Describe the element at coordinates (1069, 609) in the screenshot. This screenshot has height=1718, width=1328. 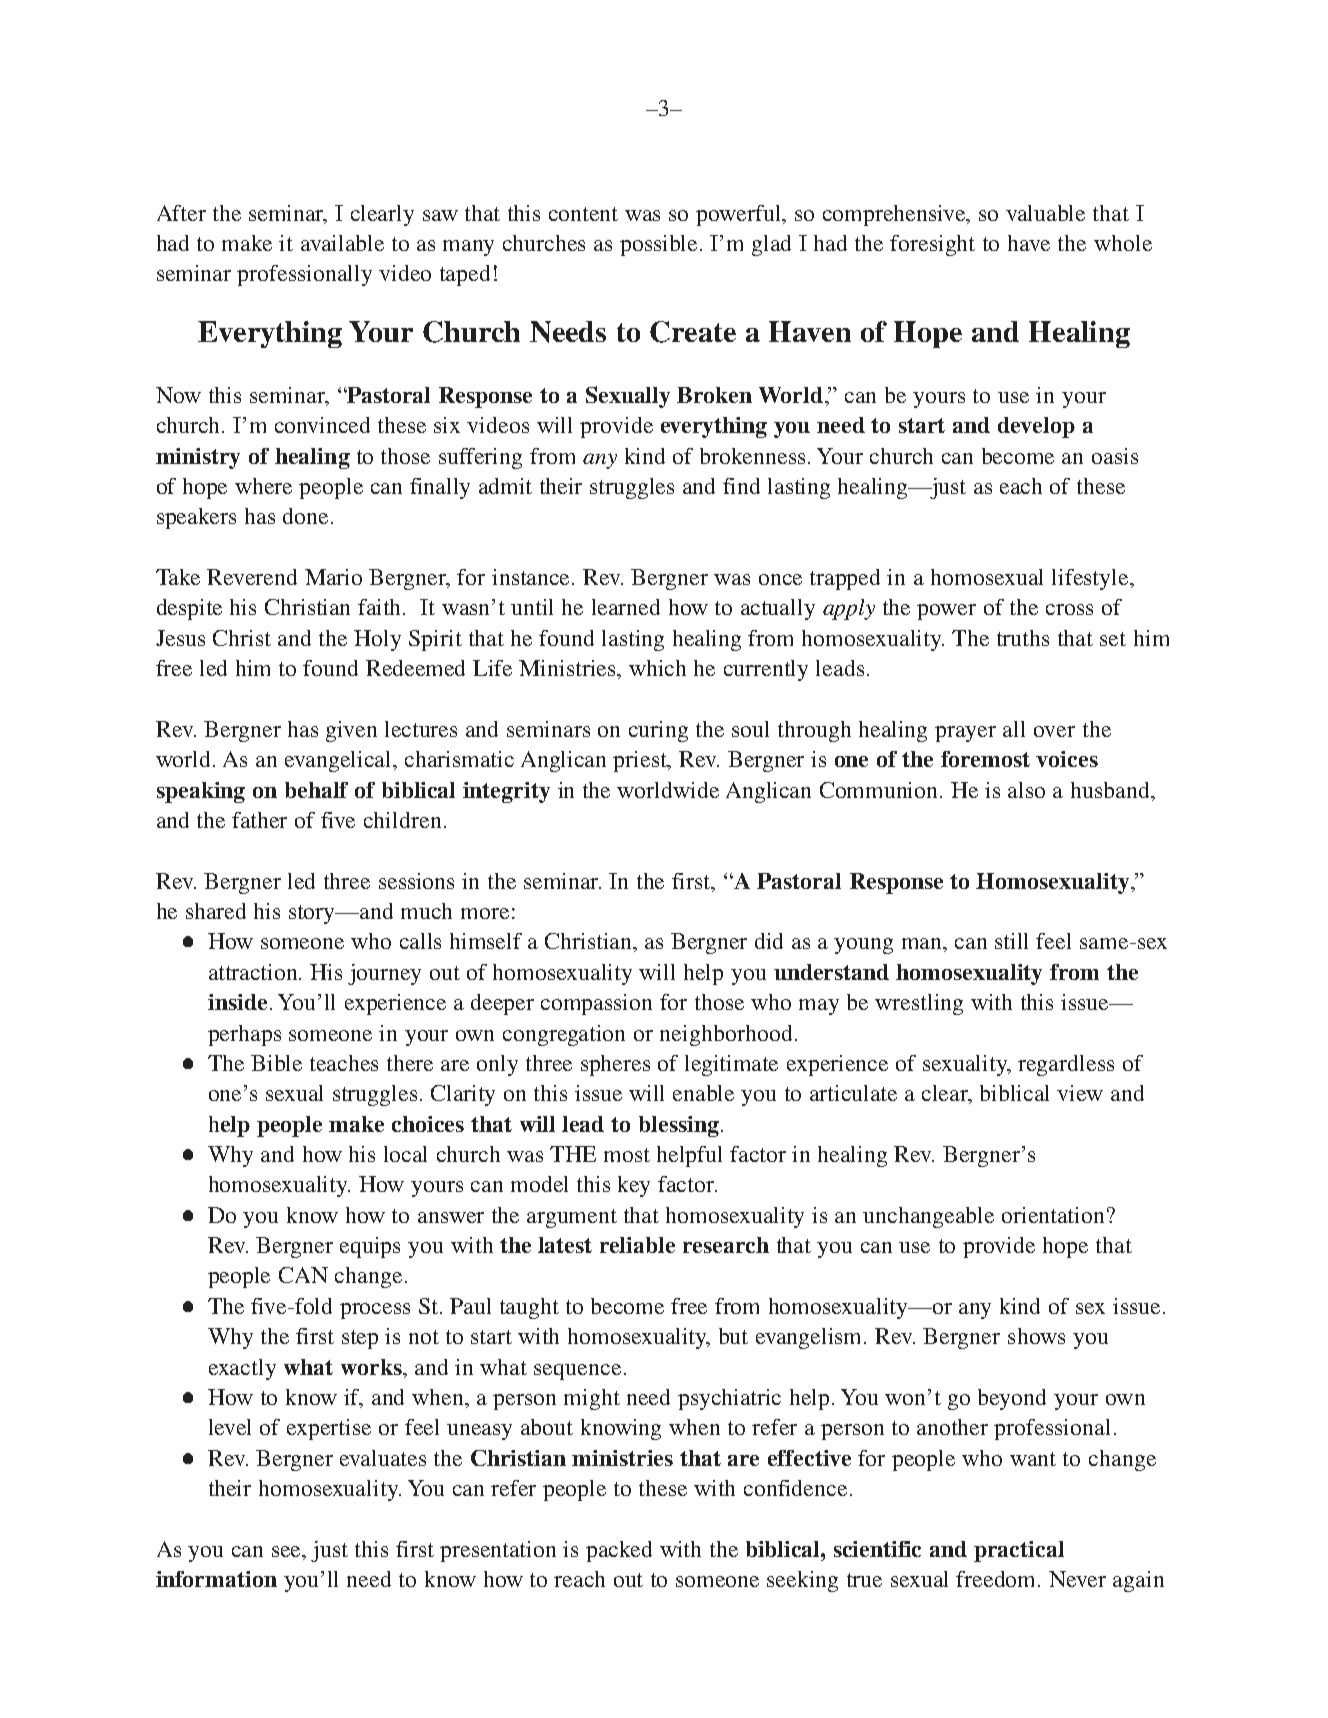
I see `cross` at that location.
